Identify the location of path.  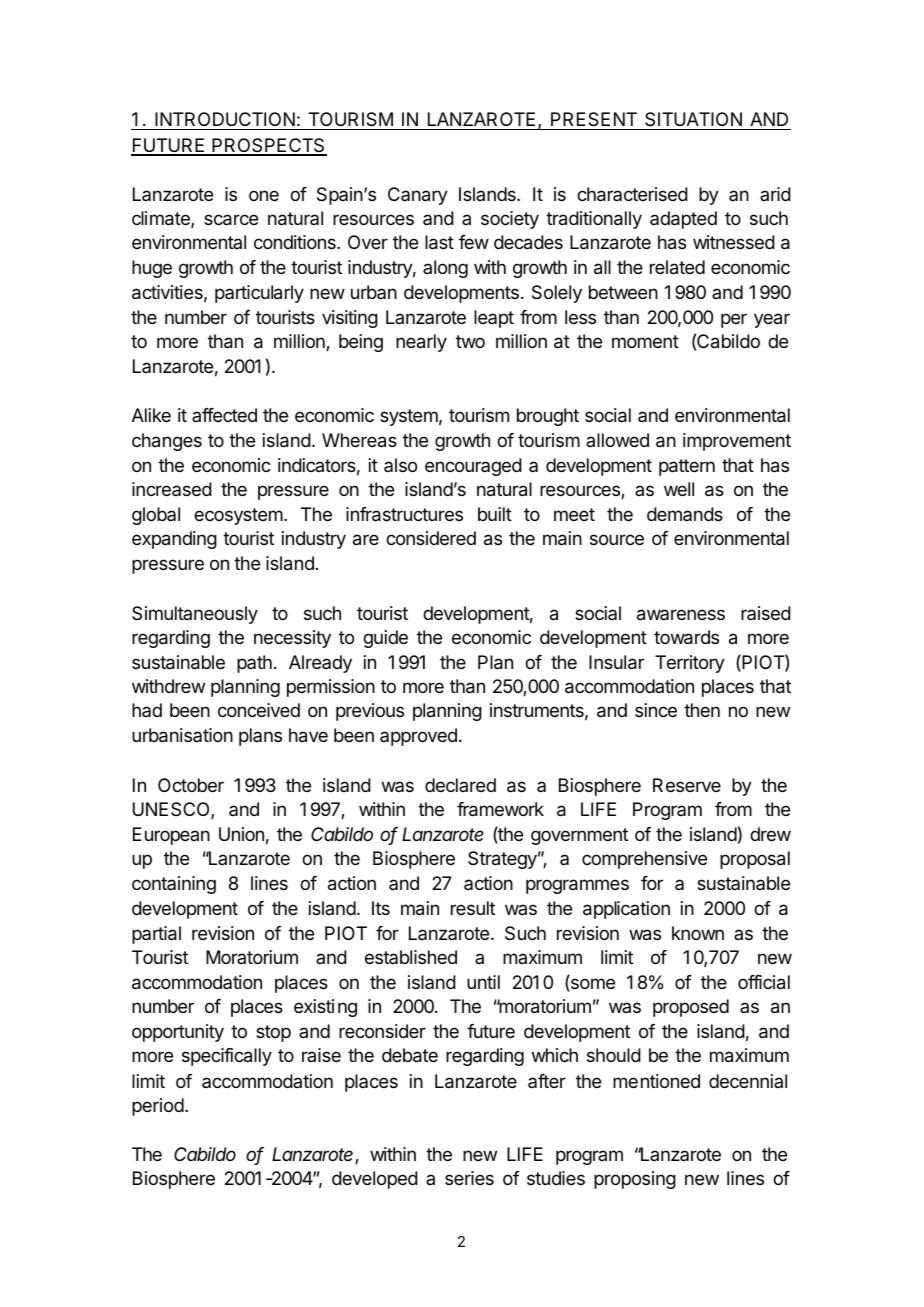
(254, 664).
